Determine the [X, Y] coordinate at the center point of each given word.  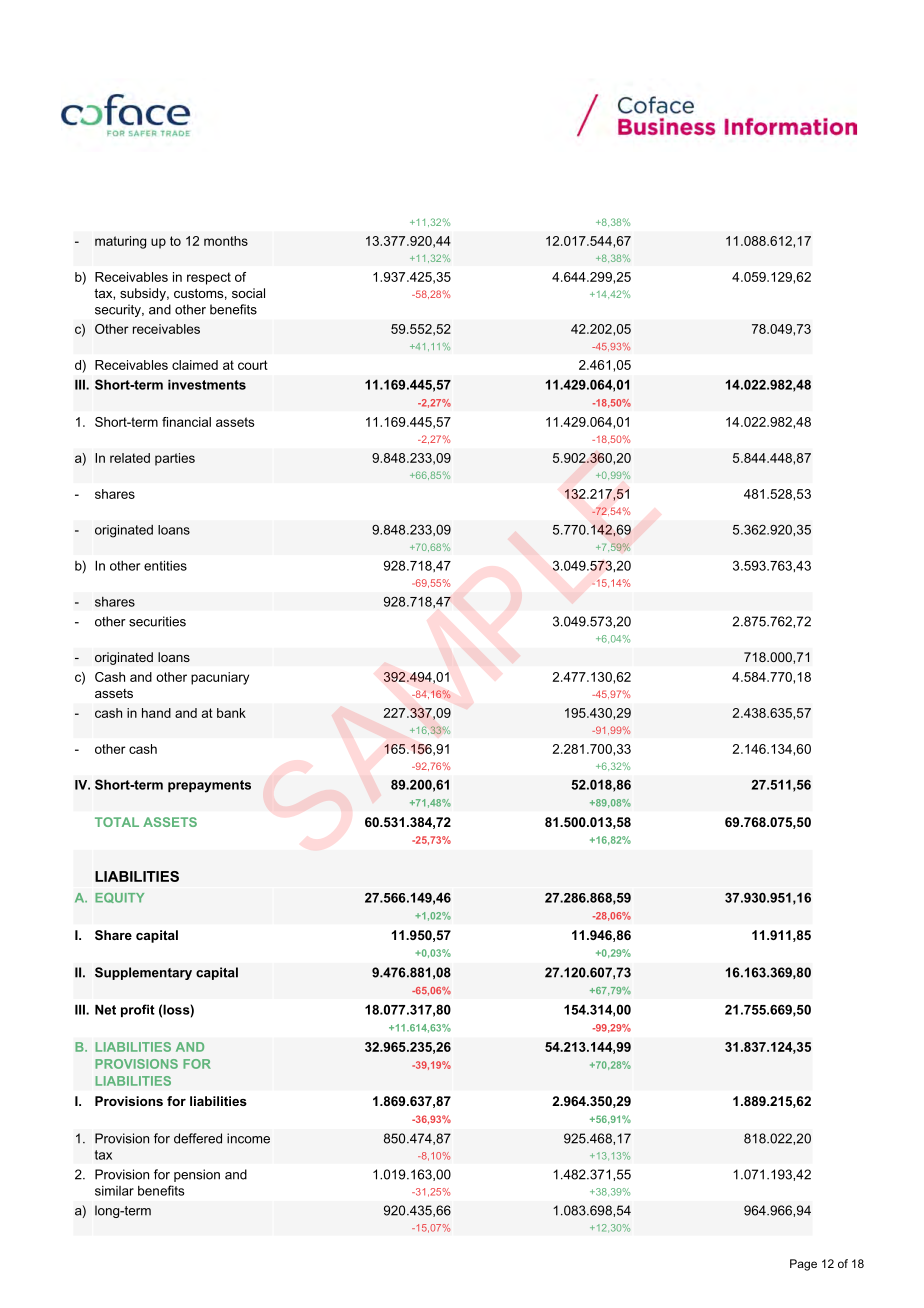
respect [209, 278]
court [253, 365]
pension [197, 1175]
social [248, 293]
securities [157, 621]
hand [156, 713]
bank [231, 713]
